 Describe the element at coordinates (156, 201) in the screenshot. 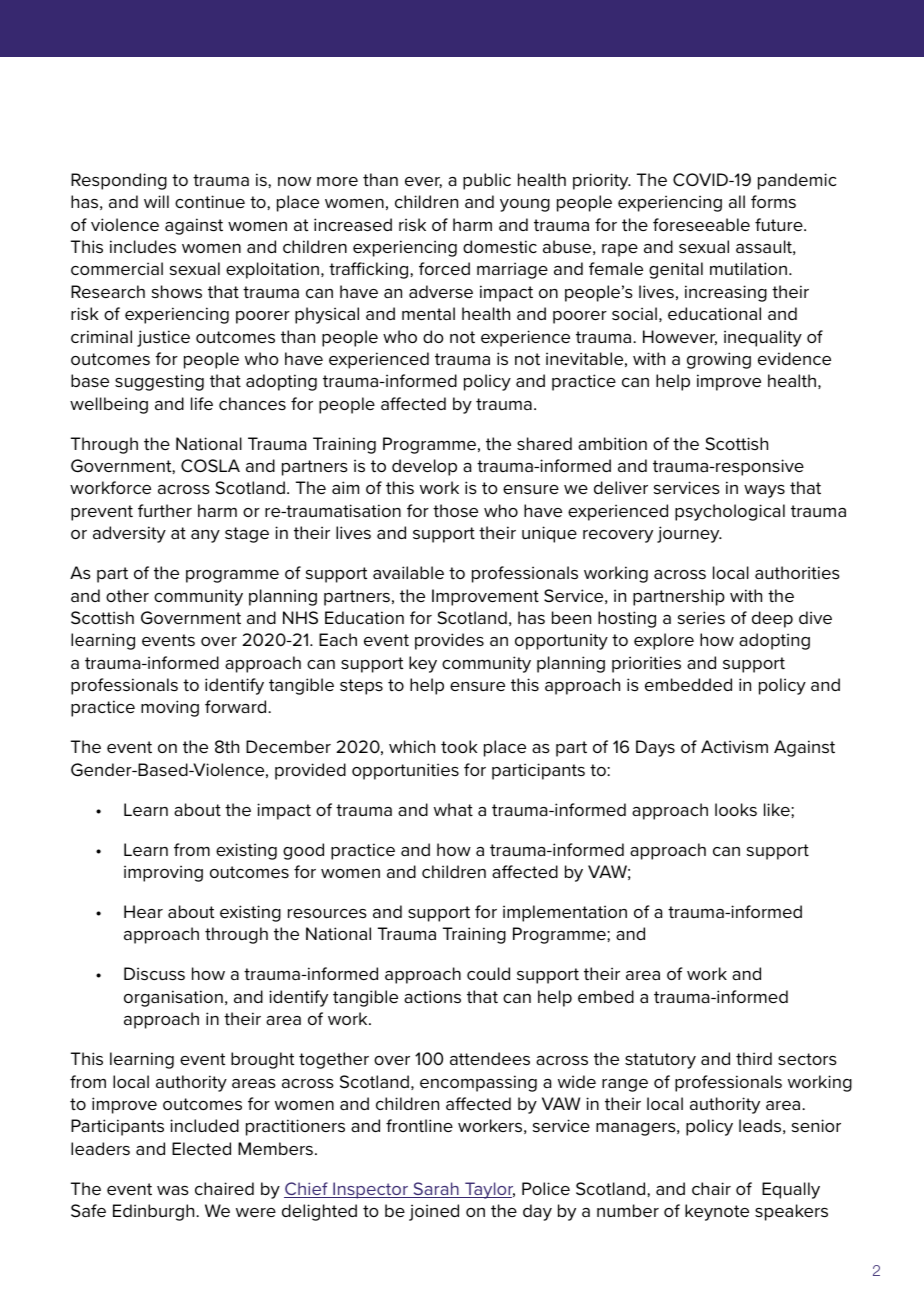

I see `will` at that location.
